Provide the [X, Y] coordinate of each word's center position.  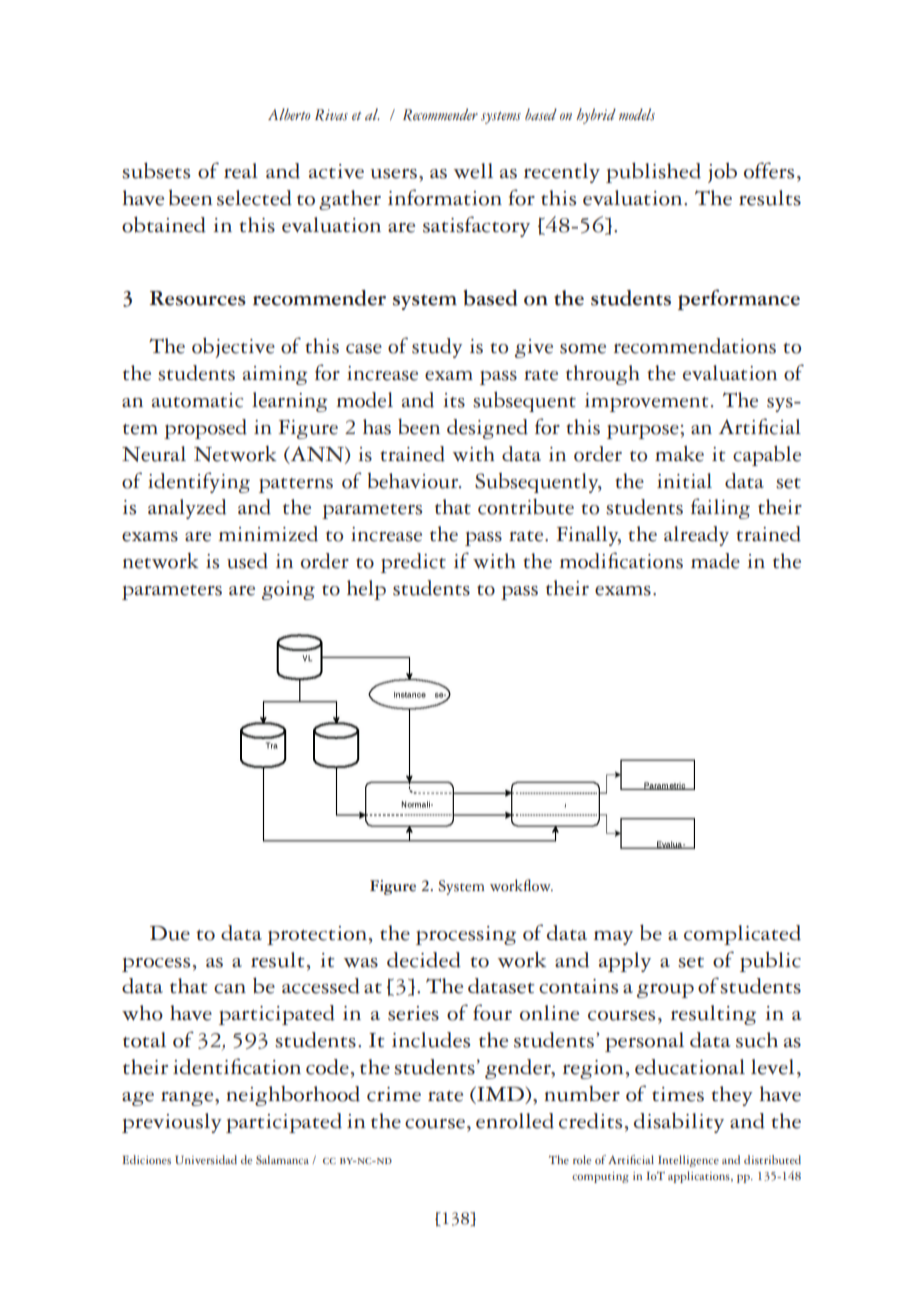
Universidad [206, 1160]
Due [170, 933]
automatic [197, 400]
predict [413, 563]
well [473, 171]
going [288, 590]
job [722, 173]
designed [487, 429]
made [715, 561]
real [241, 171]
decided [424, 960]
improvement [646, 402]
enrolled [515, 1121]
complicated [742, 935]
